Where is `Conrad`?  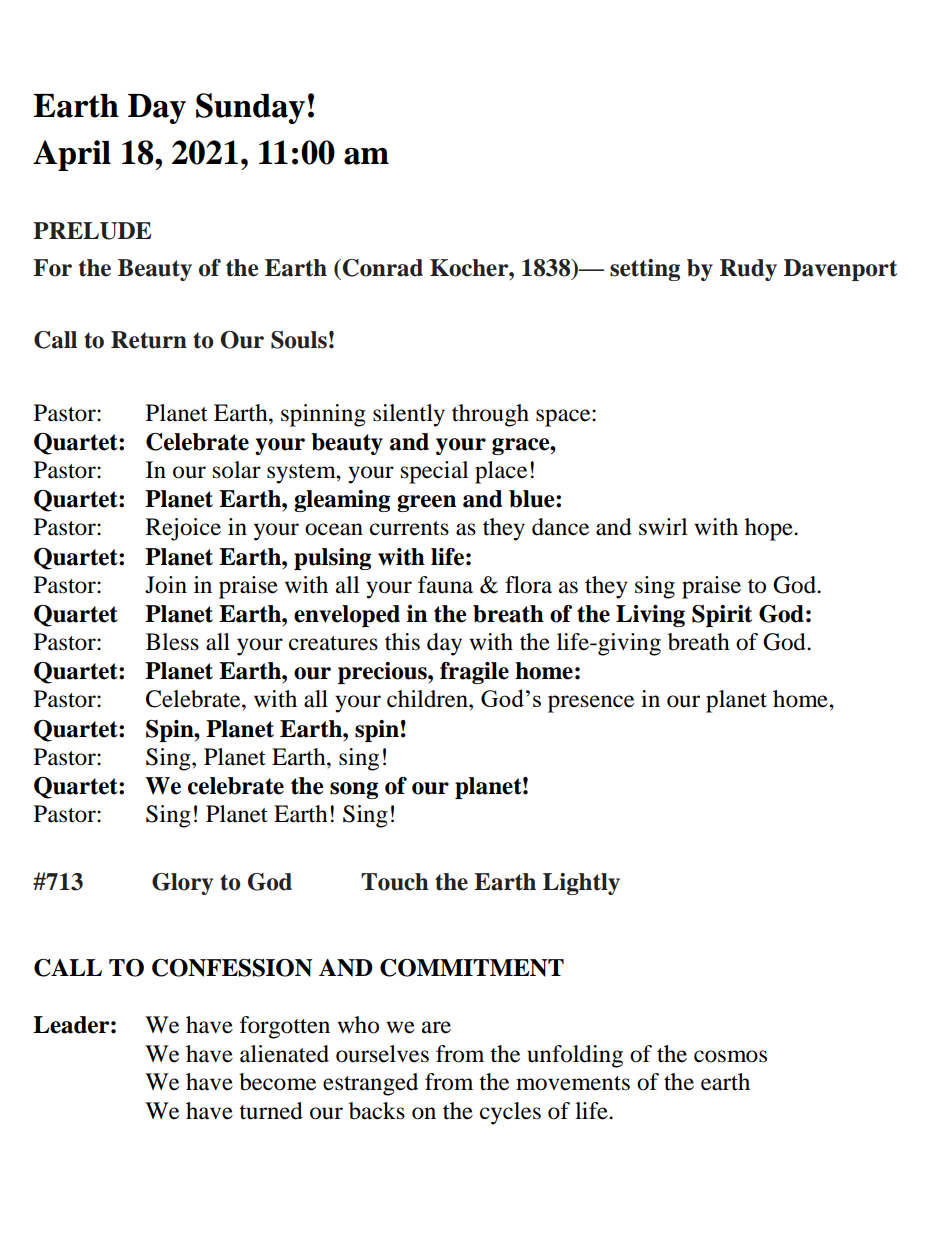
Conrad is located at coordinates (383, 268).
